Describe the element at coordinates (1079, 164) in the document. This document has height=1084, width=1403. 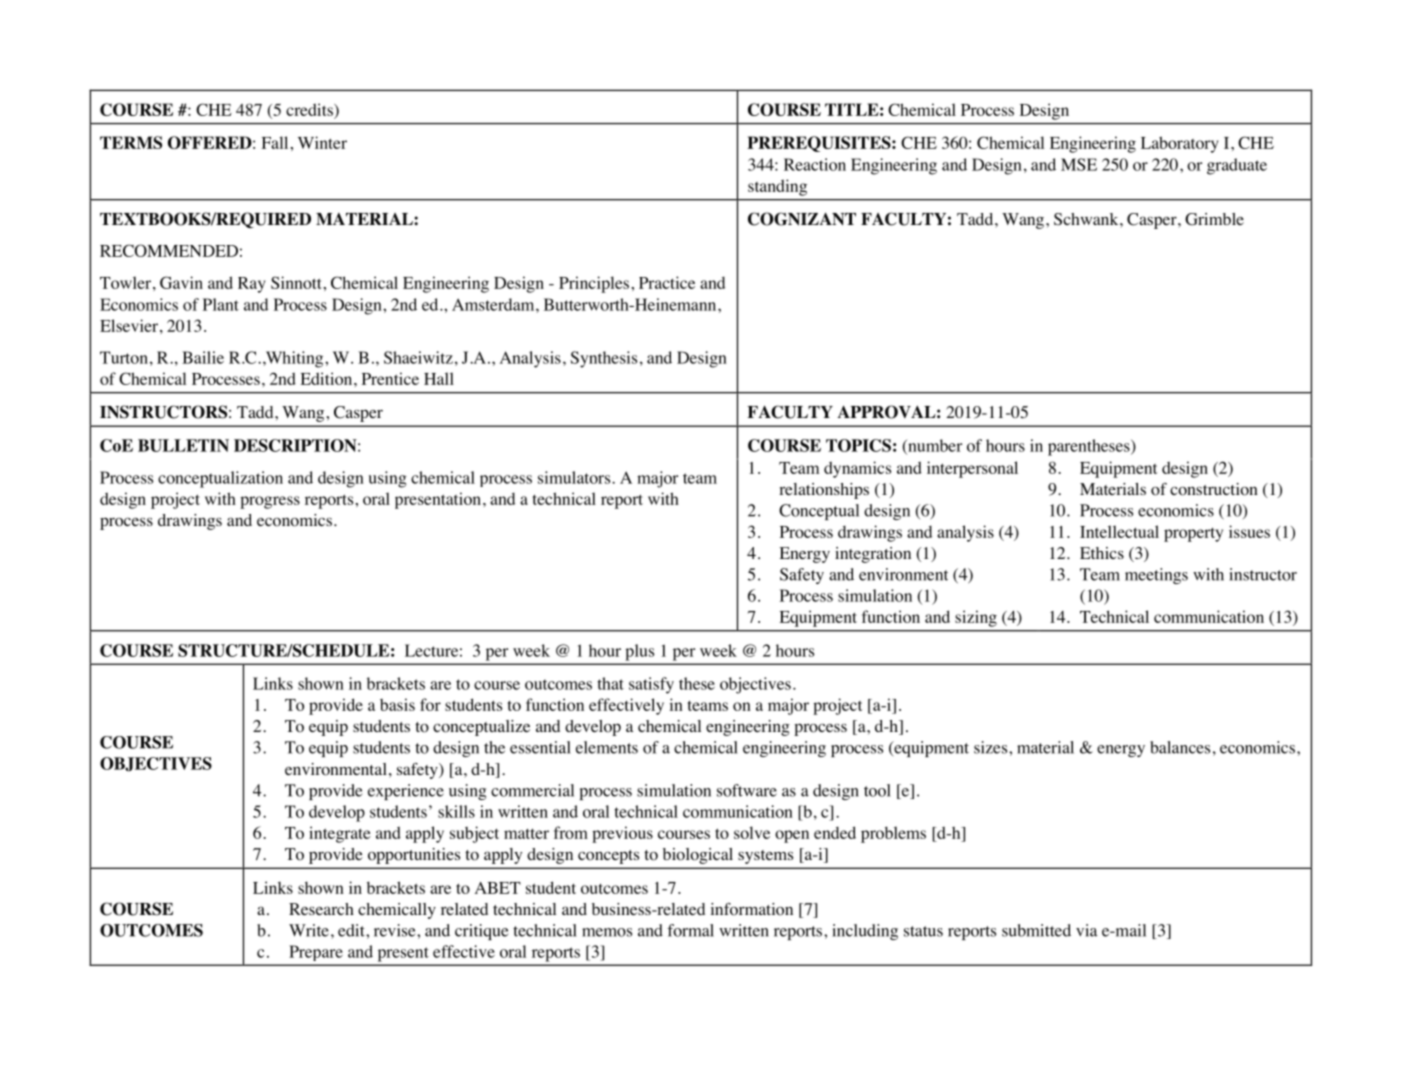
I see `MSE` at that location.
